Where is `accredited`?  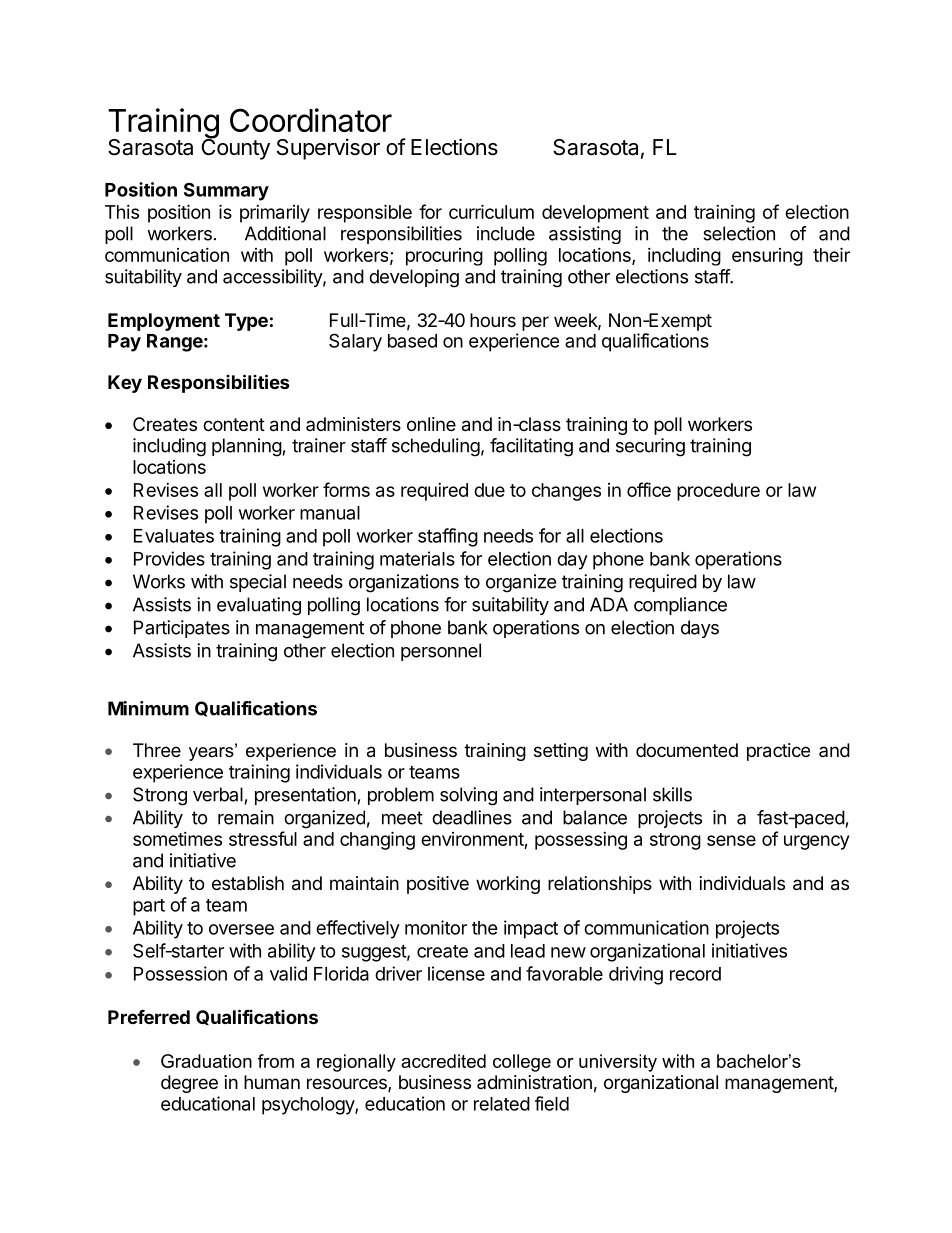
accredited is located at coordinates (443, 1061).
